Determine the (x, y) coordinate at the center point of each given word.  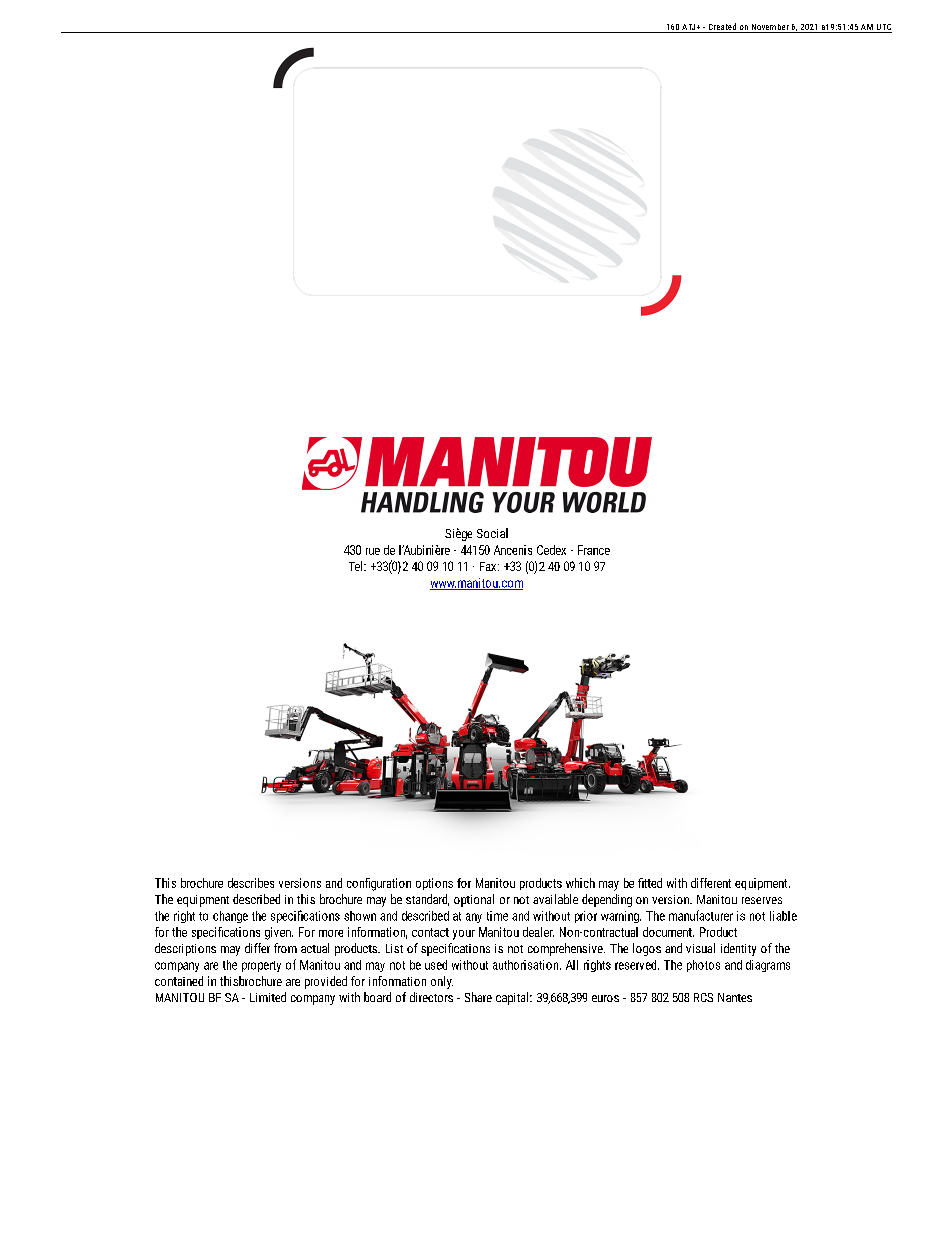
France (594, 550)
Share (478, 997)
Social (492, 533)
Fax (489, 566)
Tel (357, 566)
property (261, 966)
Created (722, 28)
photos (703, 966)
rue (373, 551)
